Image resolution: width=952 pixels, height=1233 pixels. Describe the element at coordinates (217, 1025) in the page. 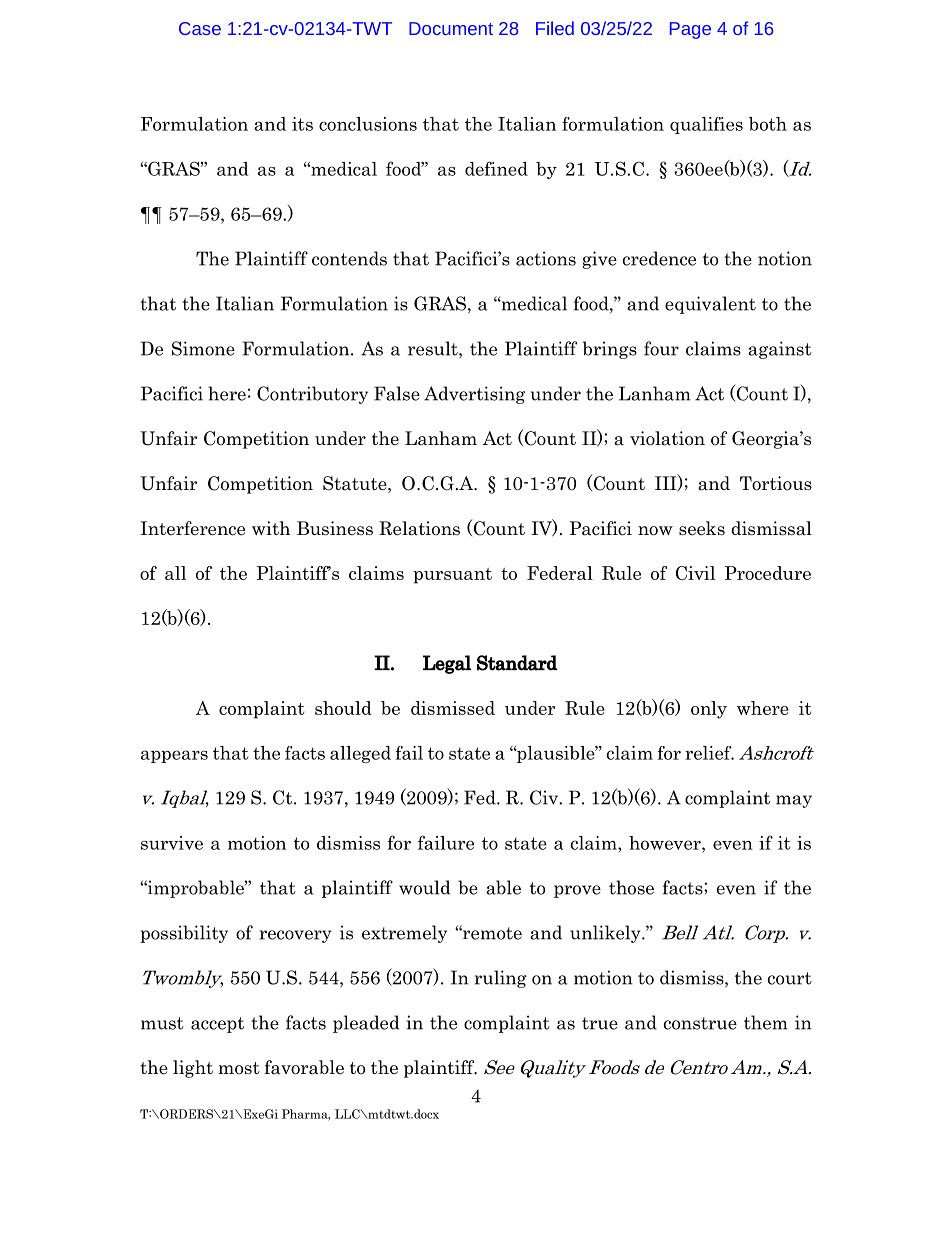

I see `accept` at that location.
